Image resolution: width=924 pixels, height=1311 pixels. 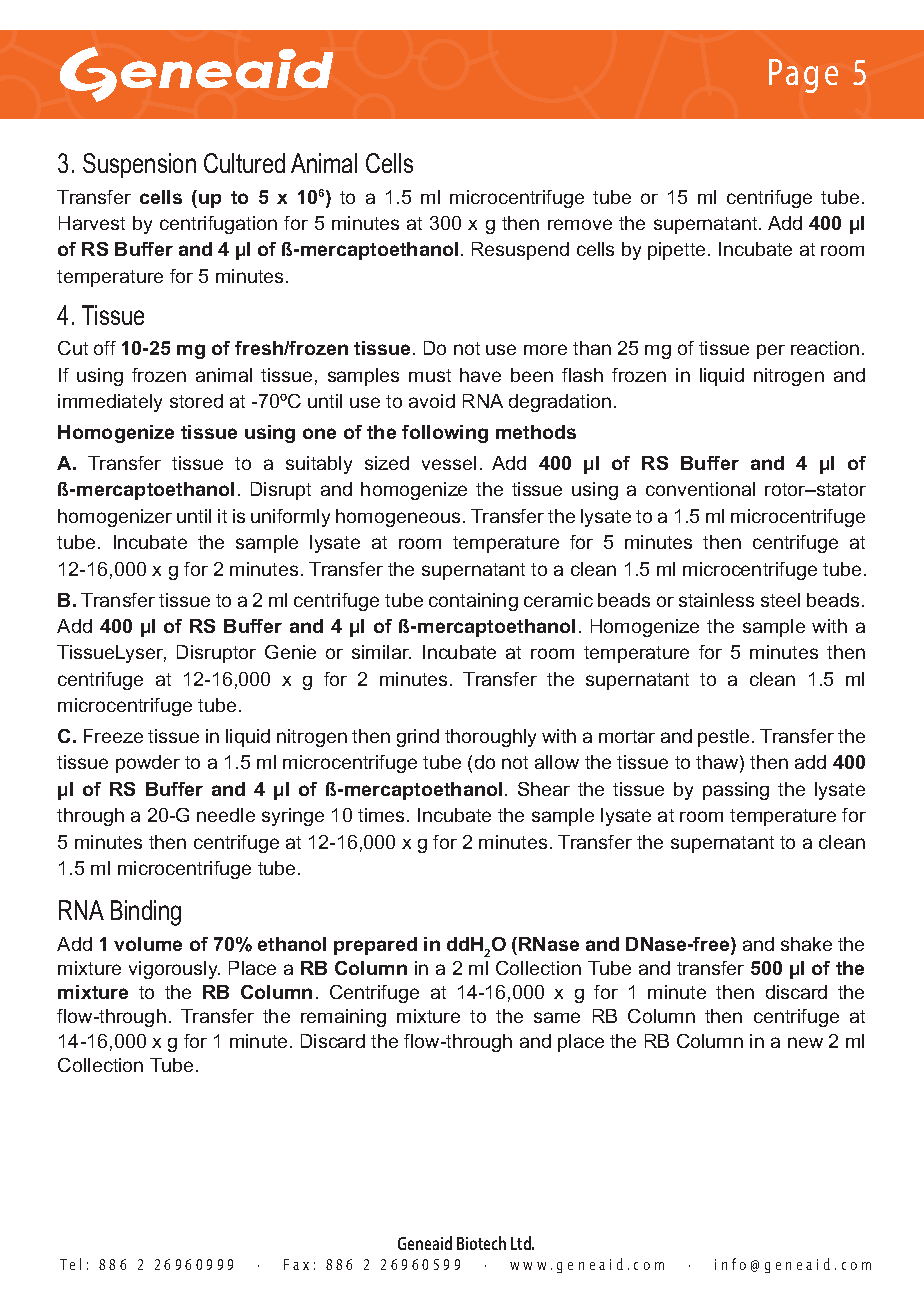 I want to click on similar, so click(x=381, y=652).
